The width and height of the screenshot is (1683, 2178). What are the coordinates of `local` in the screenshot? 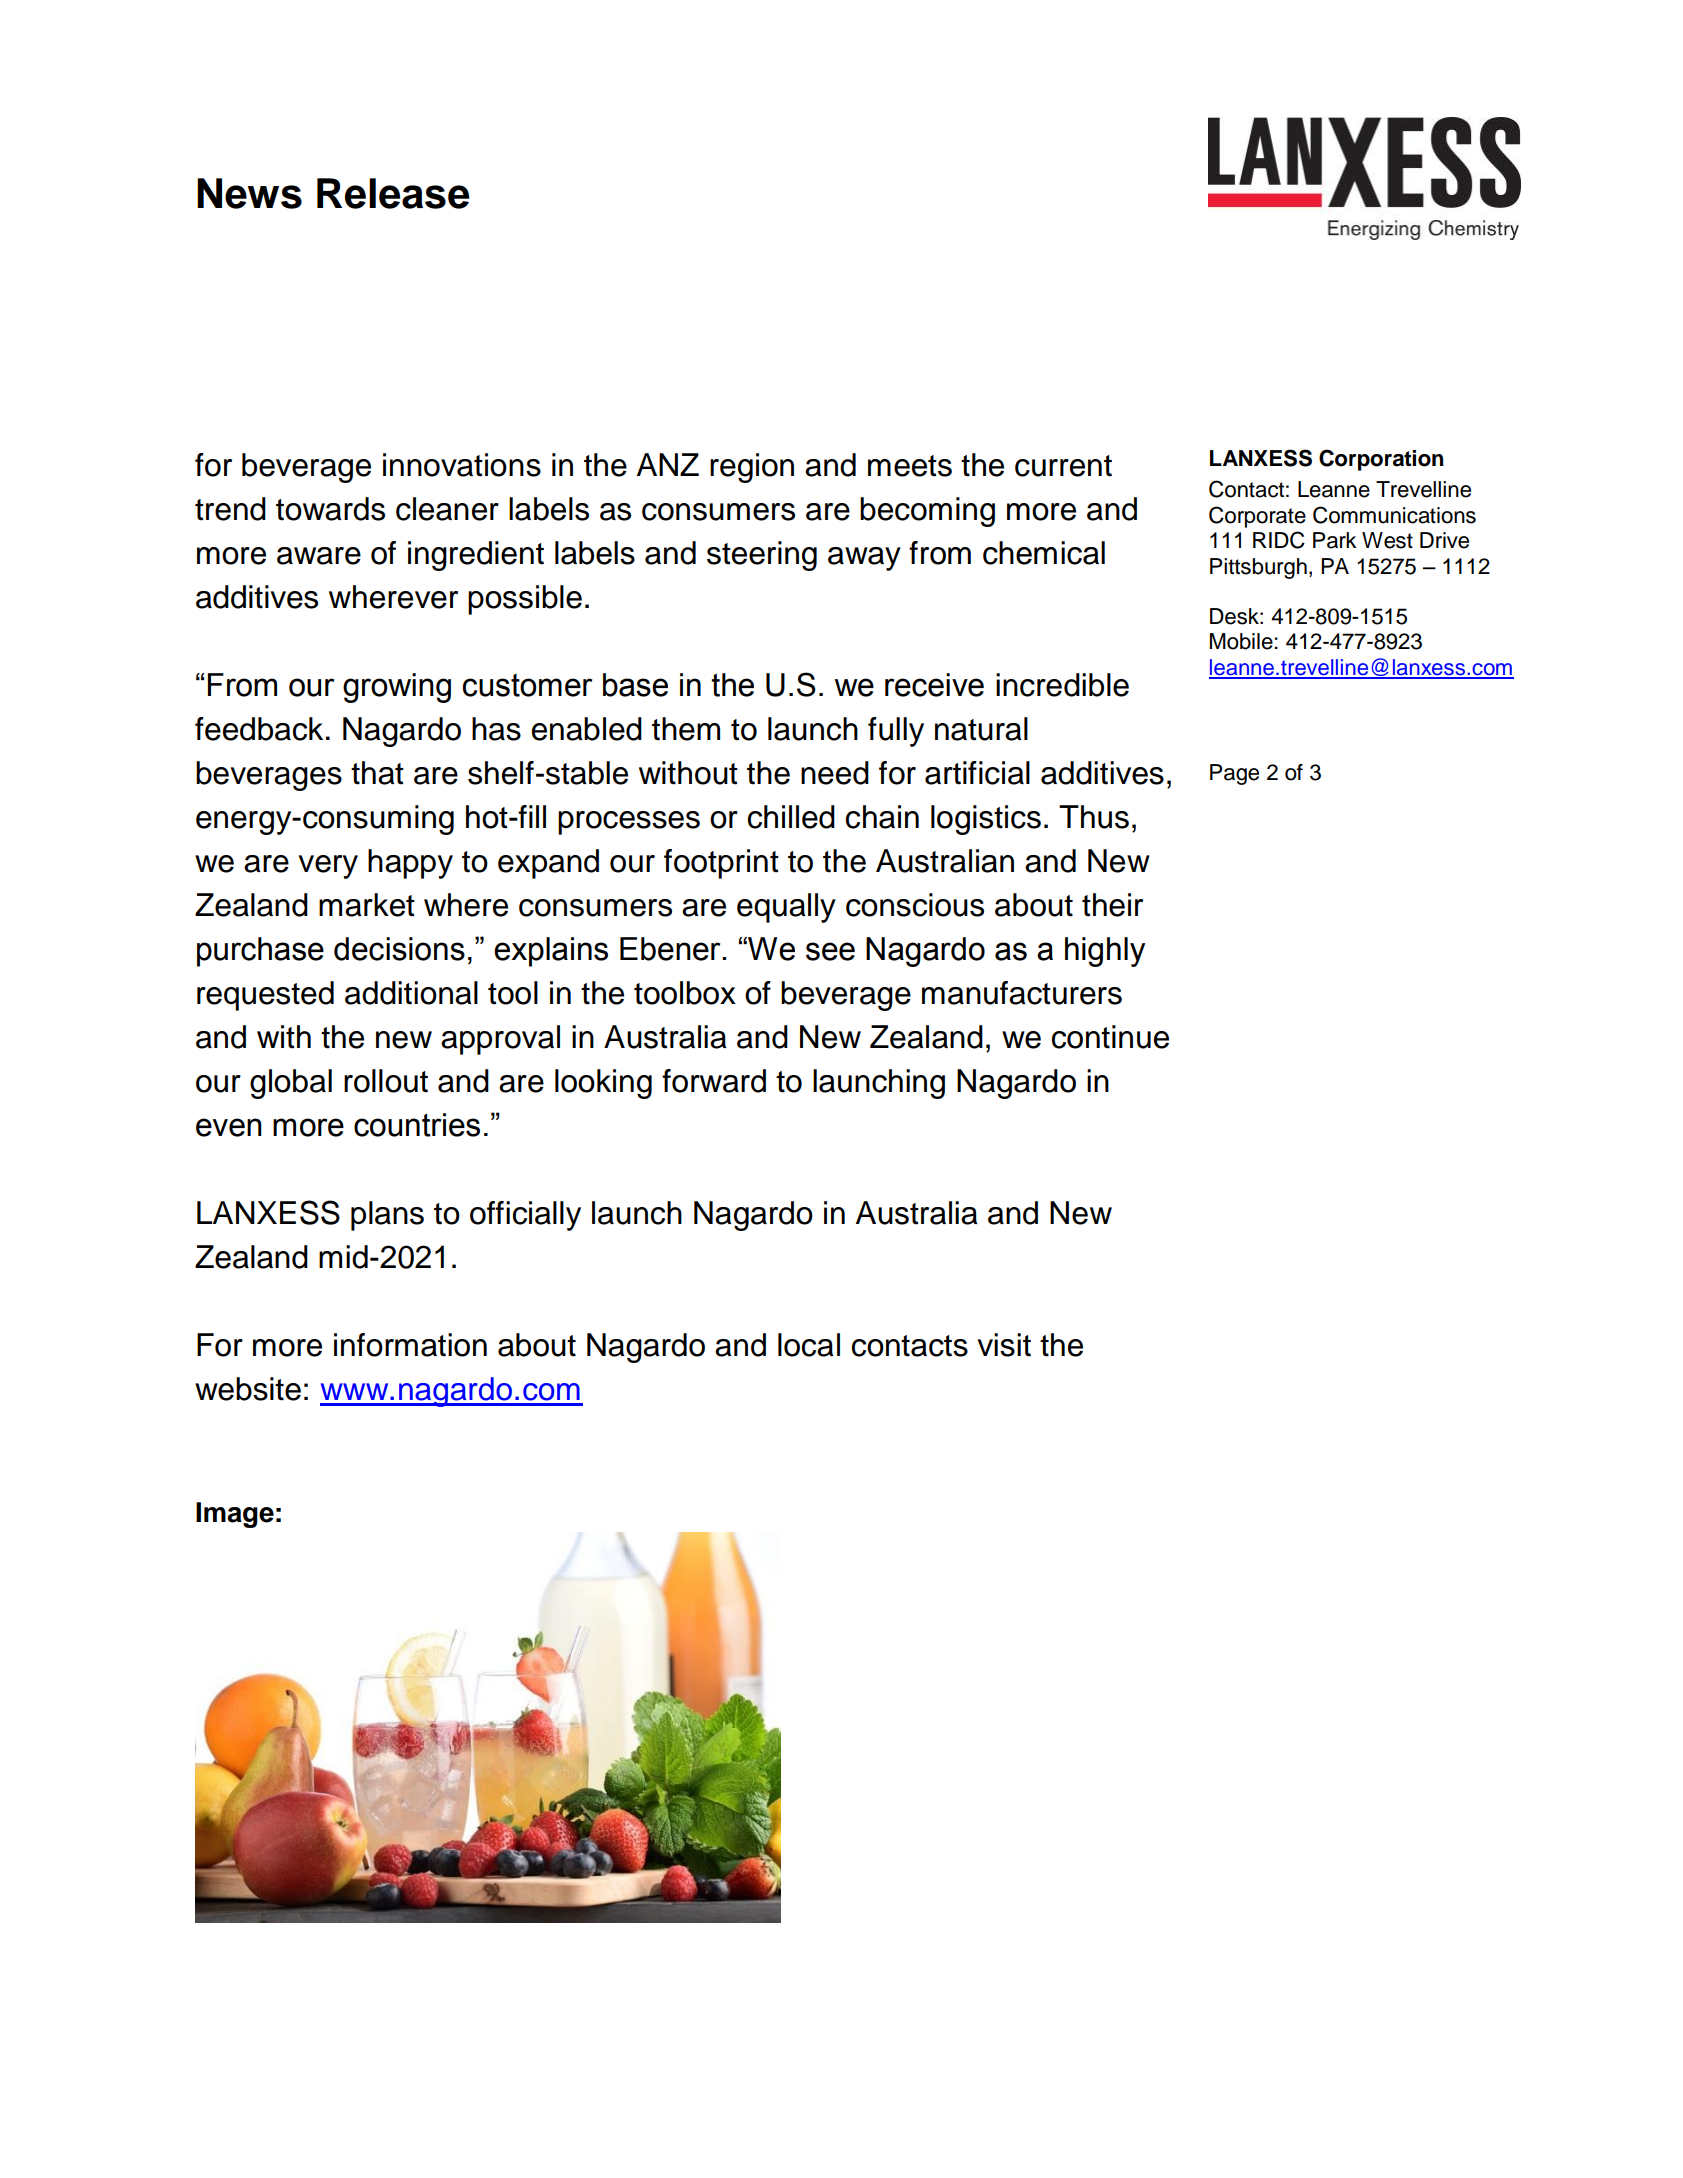 It's located at (809, 1345).
